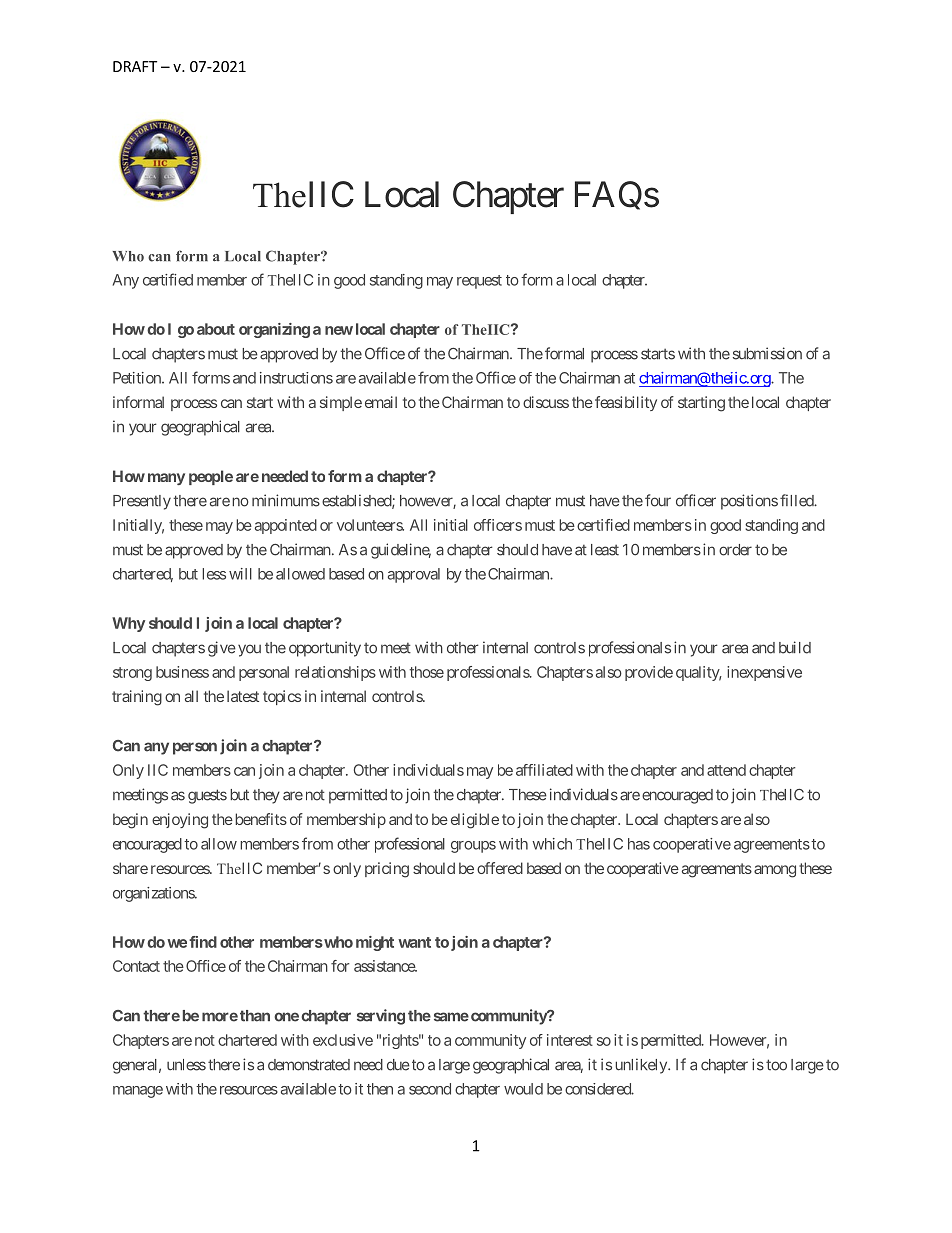 This screenshot has width=952, height=1233. I want to click on request, so click(479, 282).
